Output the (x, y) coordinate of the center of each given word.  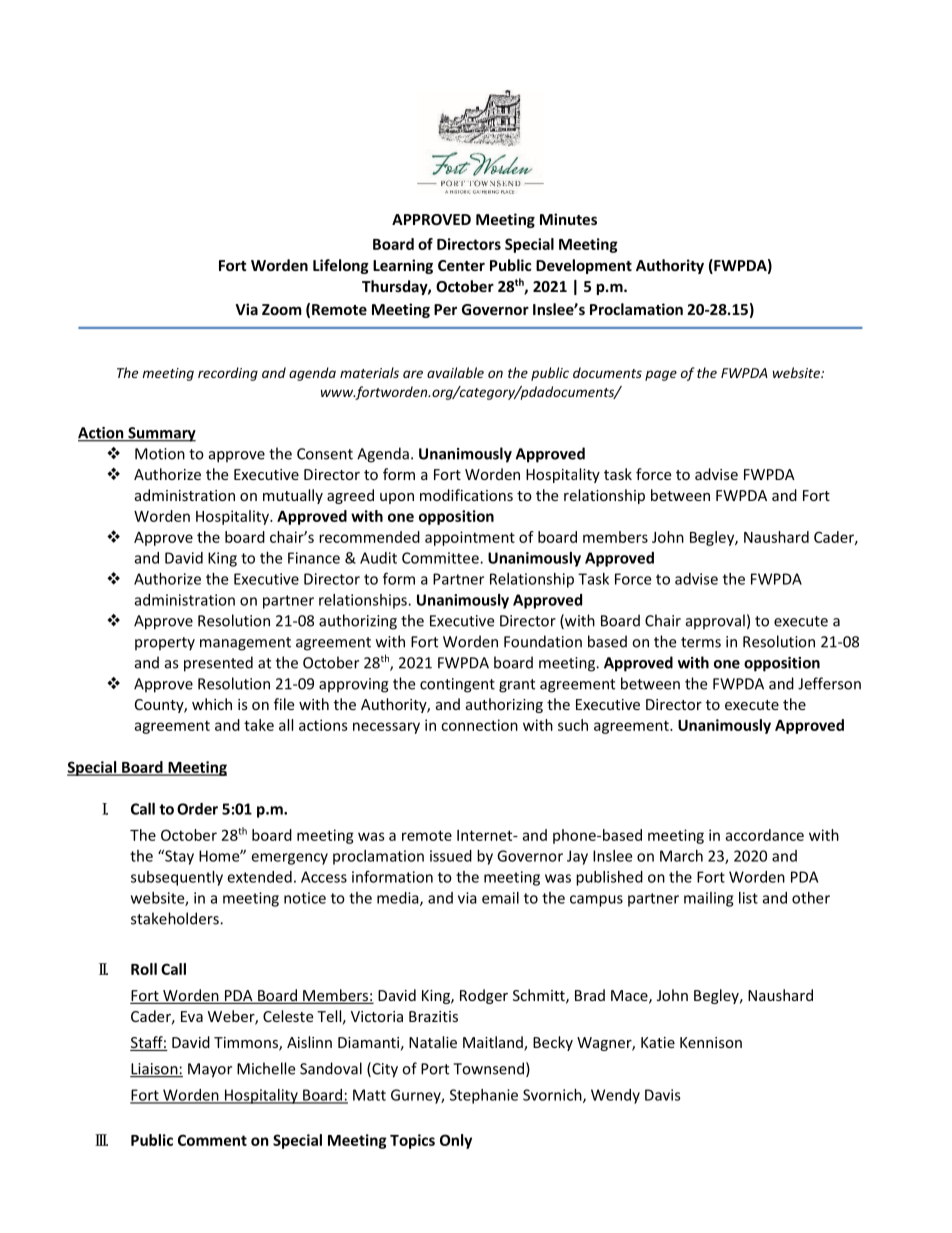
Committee (441, 558)
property (165, 644)
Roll (144, 969)
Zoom (282, 309)
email (500, 898)
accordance (764, 835)
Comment (212, 1140)
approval (715, 622)
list (748, 898)
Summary (161, 434)
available (455, 372)
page (661, 375)
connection (479, 725)
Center (461, 265)
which (212, 704)
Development (584, 266)
